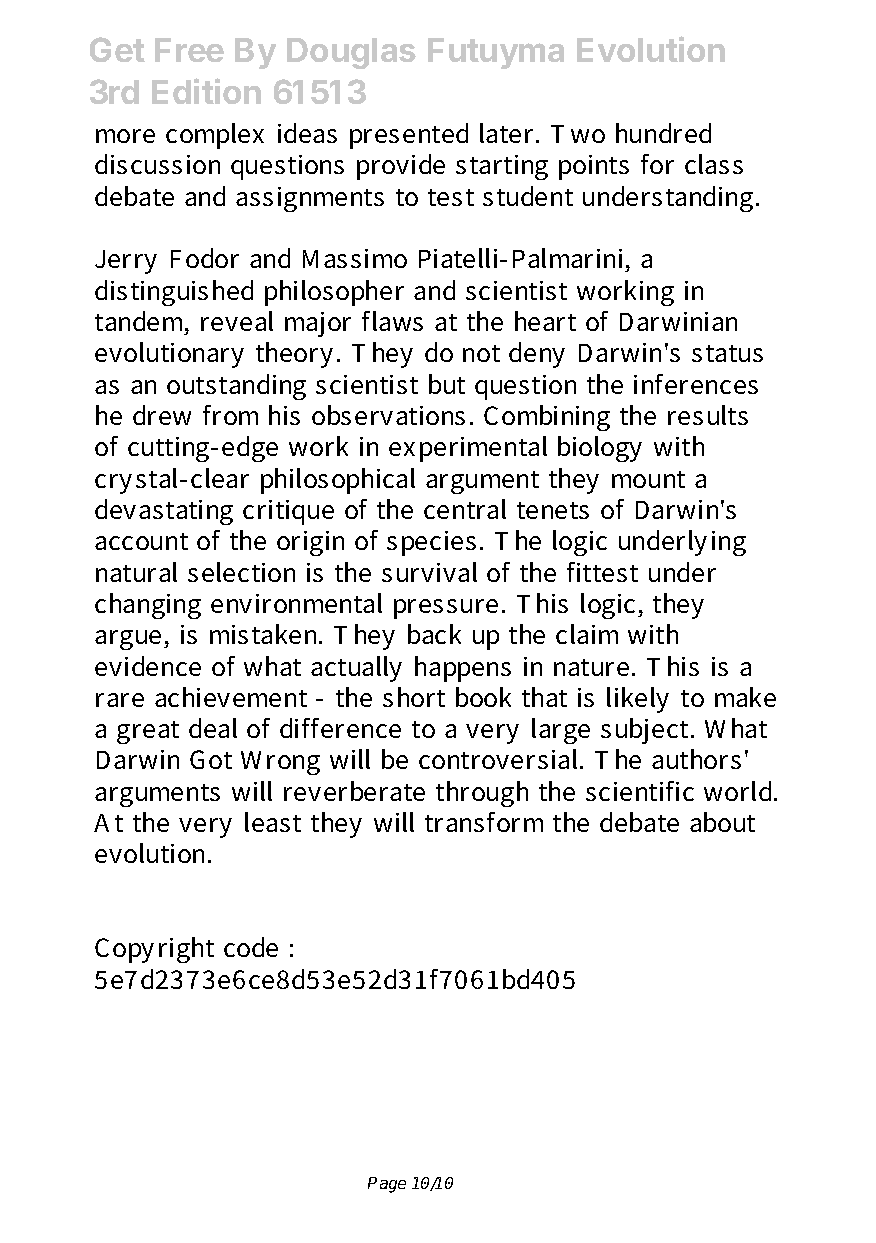 The image size is (876, 1243). What do you see at coordinates (722, 822) in the screenshot?
I see `about` at bounding box center [722, 822].
